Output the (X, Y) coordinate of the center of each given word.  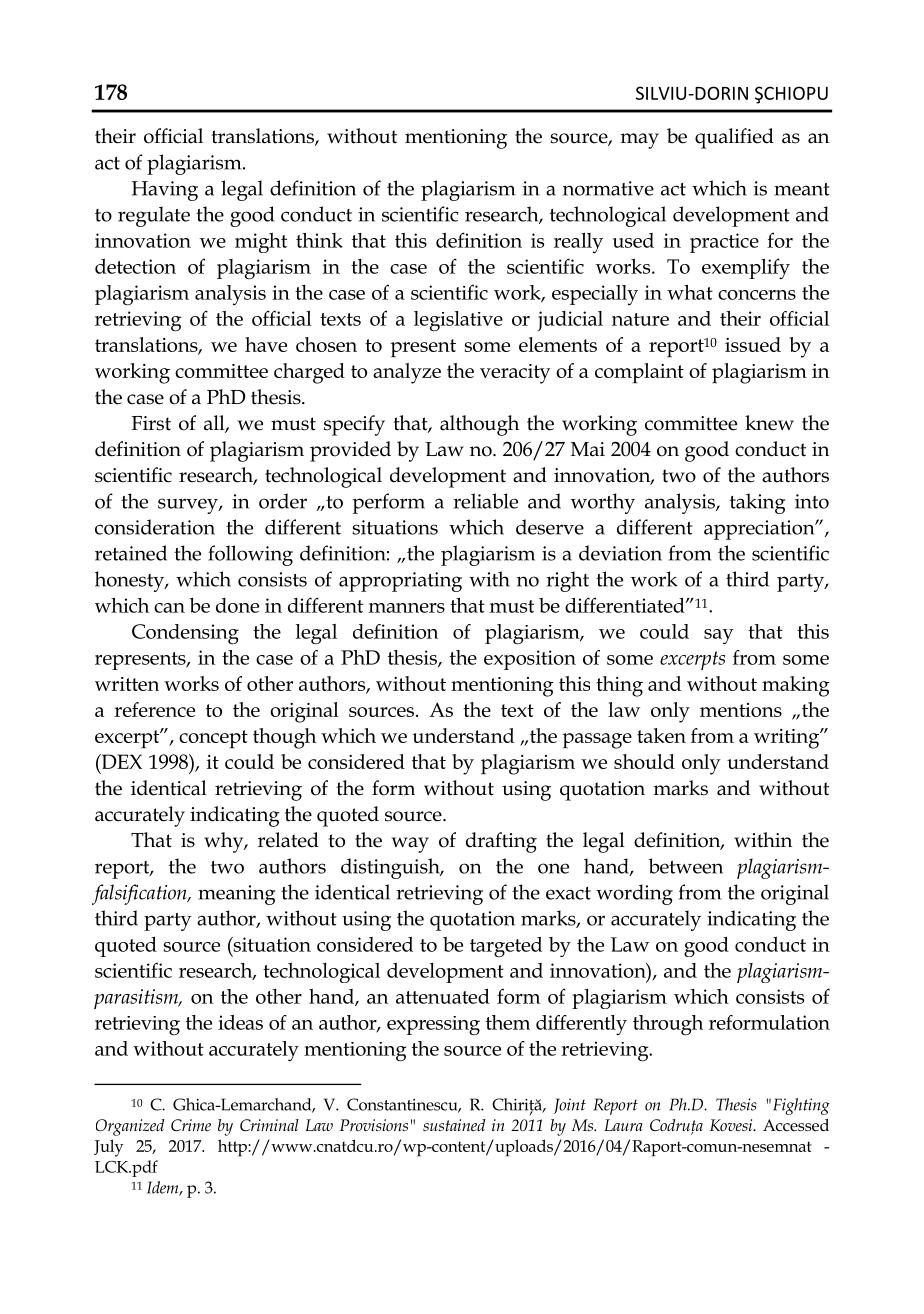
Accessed (796, 1125)
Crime (191, 1125)
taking (758, 503)
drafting (501, 842)
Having (165, 191)
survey (189, 506)
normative (608, 188)
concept (213, 739)
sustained (454, 1125)
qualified (734, 138)
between (685, 866)
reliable (485, 501)
